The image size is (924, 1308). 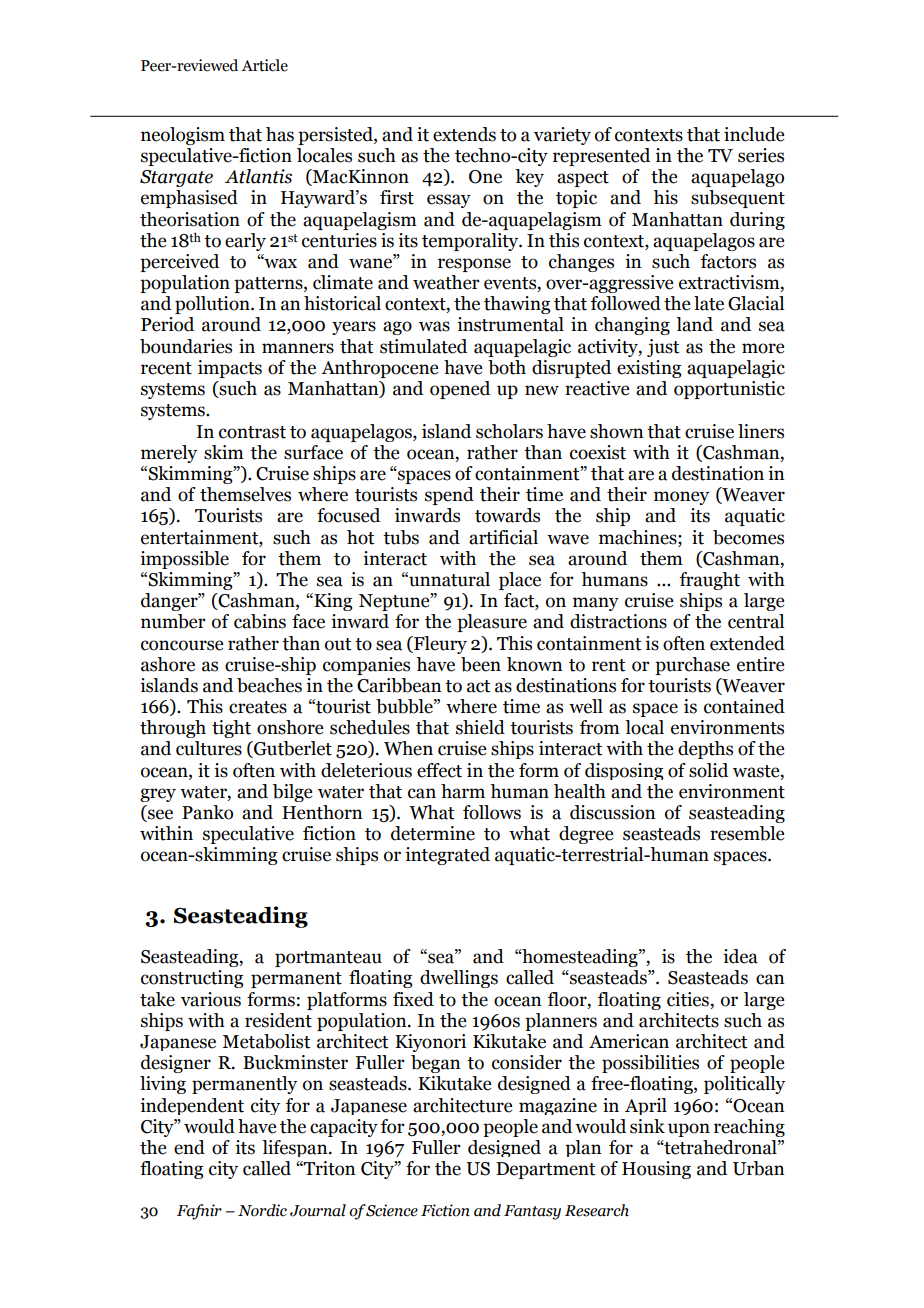 I want to click on include, so click(x=754, y=134).
